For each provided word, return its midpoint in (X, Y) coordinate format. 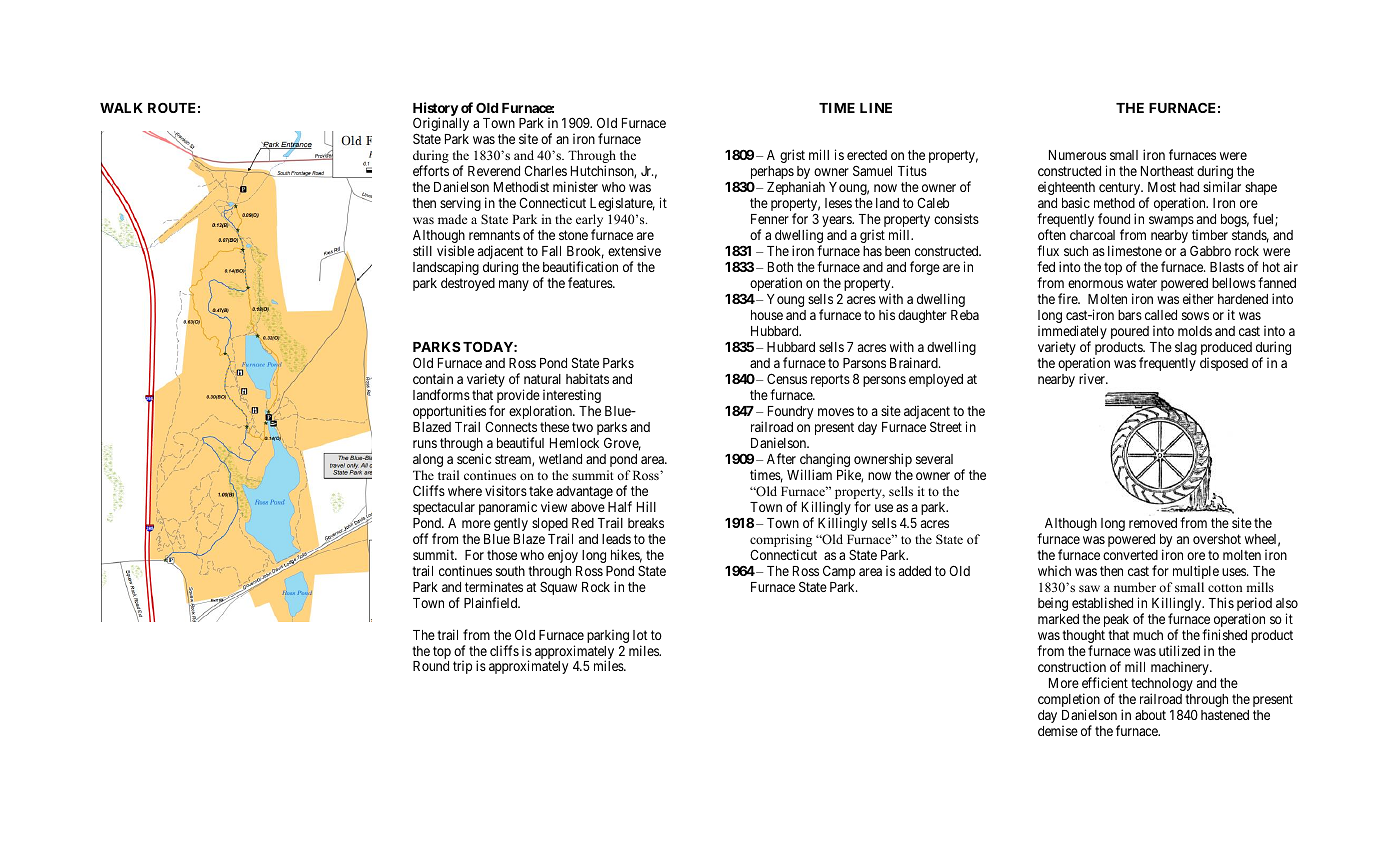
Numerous (1077, 155)
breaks (646, 523)
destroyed (468, 284)
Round (431, 666)
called (1161, 315)
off (420, 538)
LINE (876, 108)
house (767, 315)
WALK (121, 108)
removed (1153, 523)
